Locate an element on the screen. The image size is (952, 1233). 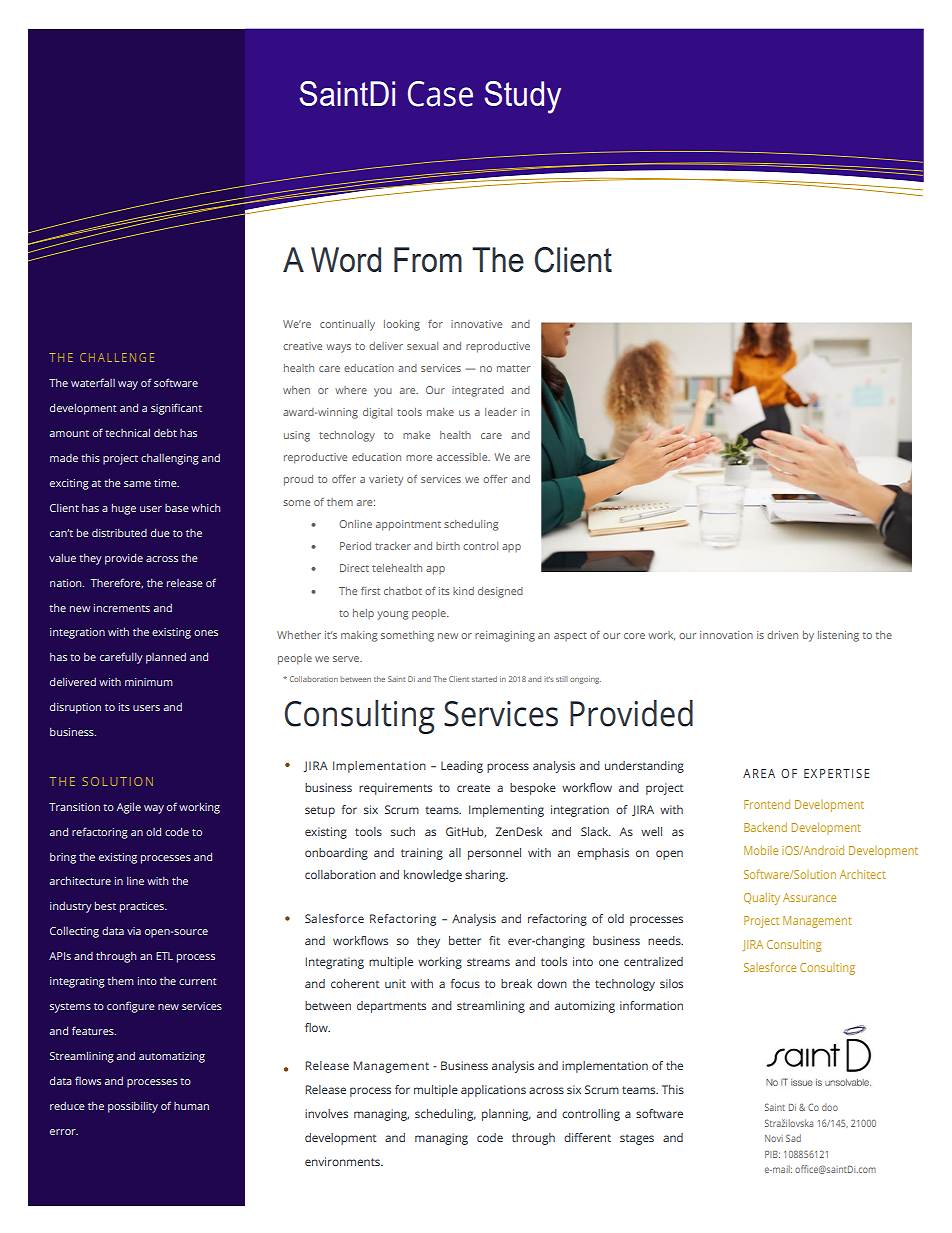
challenging is located at coordinates (170, 459).
